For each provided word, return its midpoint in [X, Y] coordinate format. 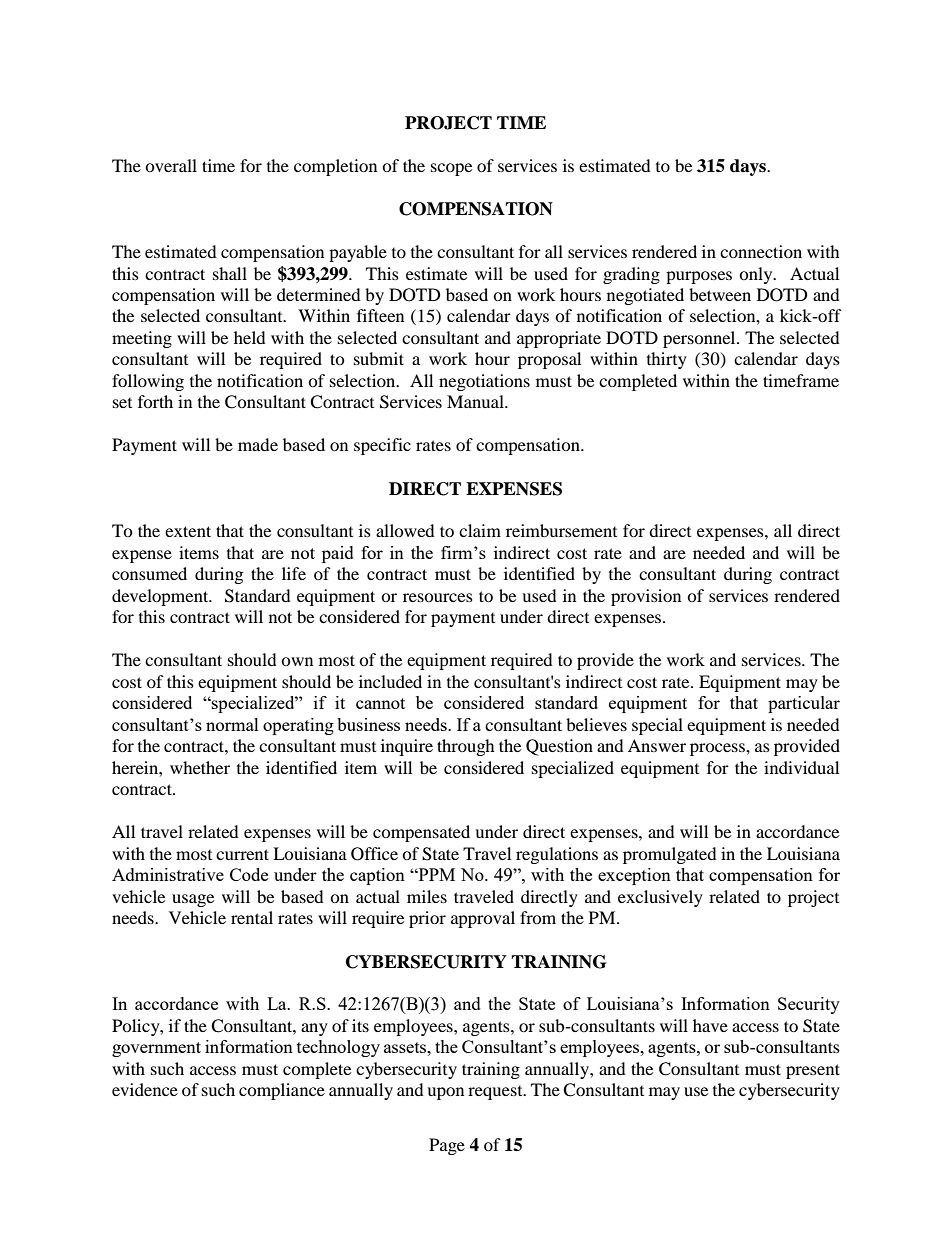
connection [761, 251]
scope [451, 169]
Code [249, 874]
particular [804, 704]
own [297, 661]
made [258, 444]
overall [171, 165]
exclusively [660, 898]
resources [438, 597]
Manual [476, 401]
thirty [667, 360]
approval [483, 919]
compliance [282, 1091]
